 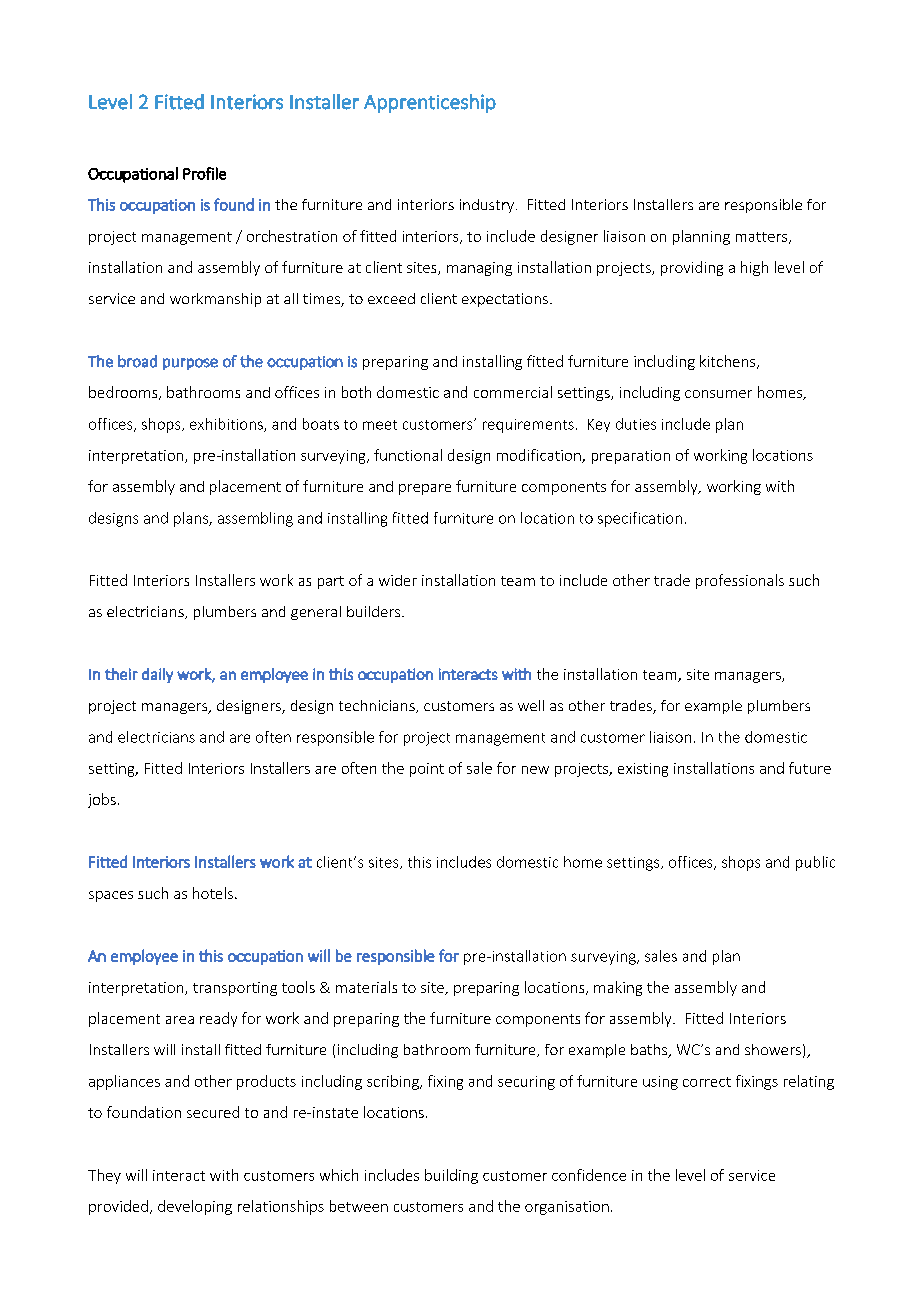 What do you see at coordinates (204, 173) in the document?
I see `Profile` at bounding box center [204, 173].
